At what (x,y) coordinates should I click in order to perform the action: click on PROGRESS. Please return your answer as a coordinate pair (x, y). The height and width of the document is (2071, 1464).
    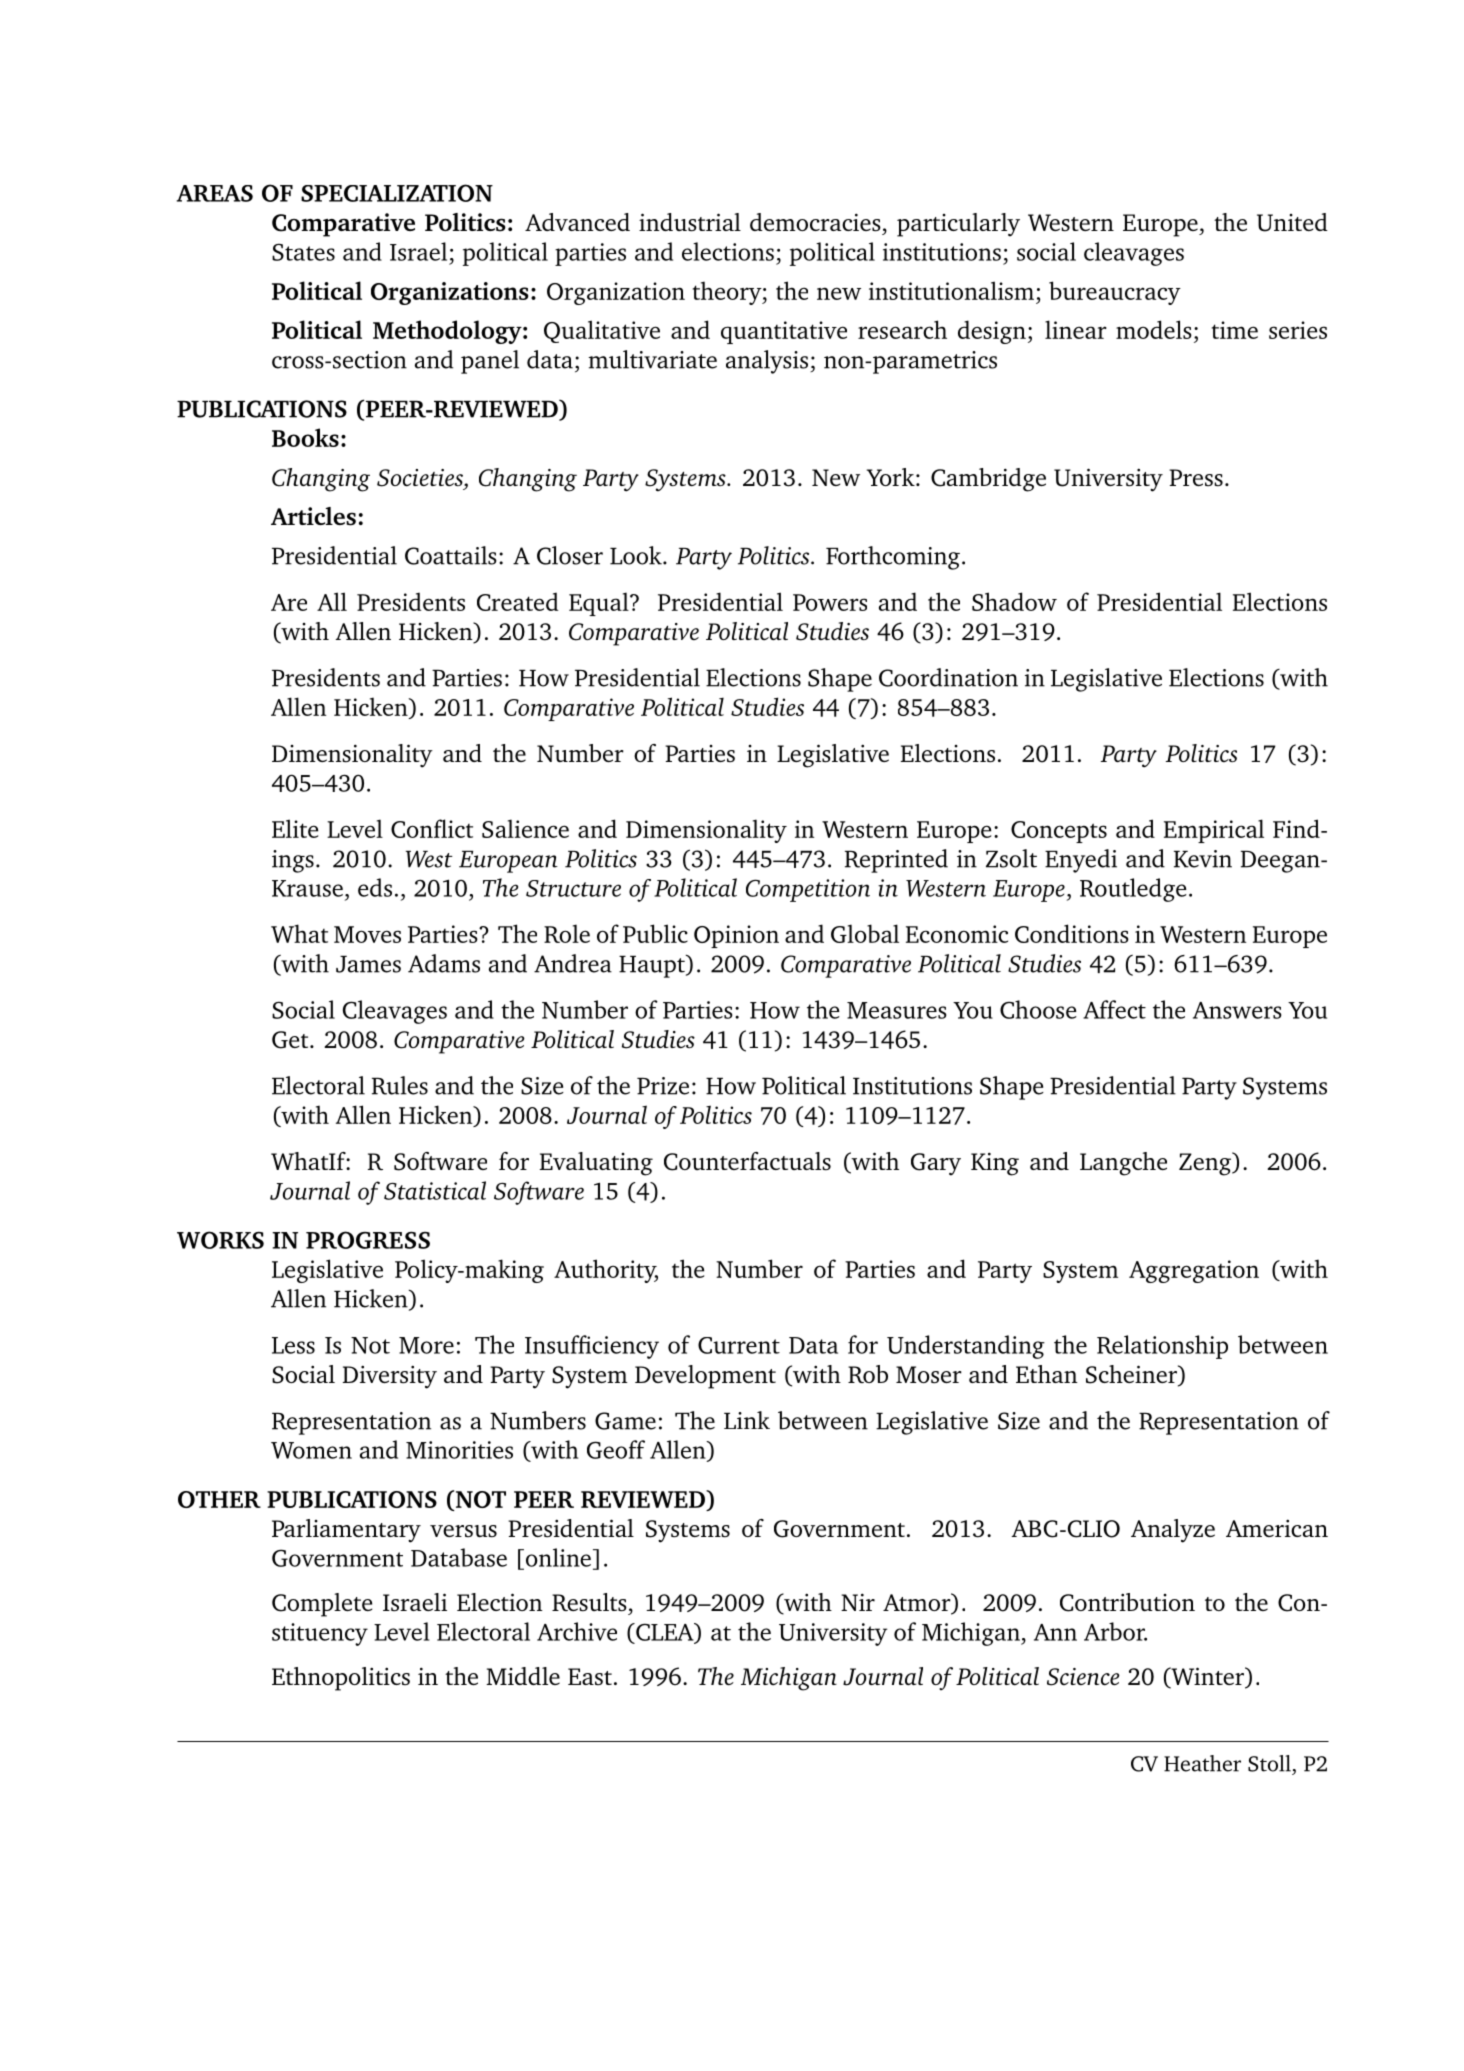
    Looking at the image, I should click on (368, 1240).
